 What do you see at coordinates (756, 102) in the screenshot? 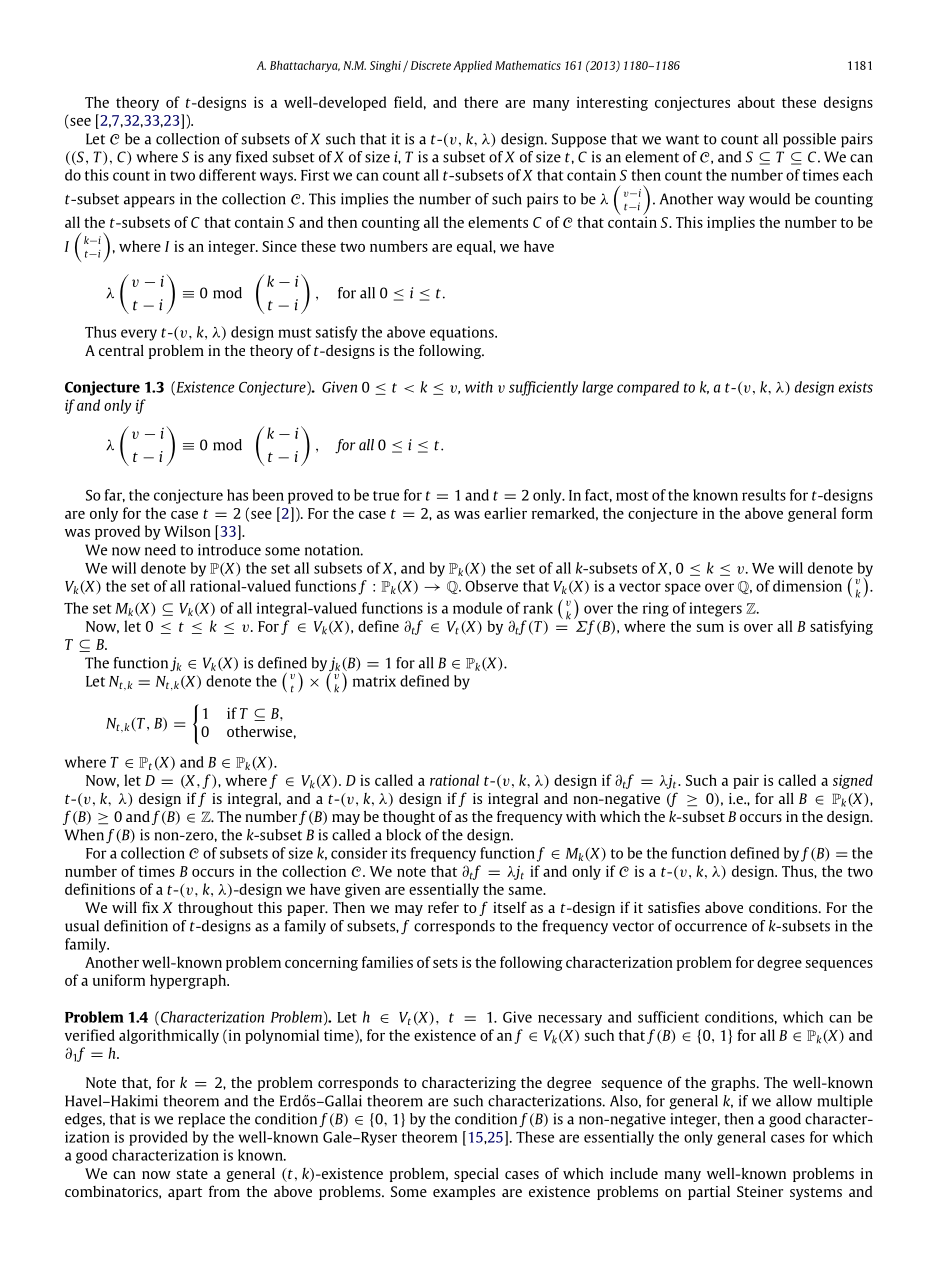
I see `about` at bounding box center [756, 102].
